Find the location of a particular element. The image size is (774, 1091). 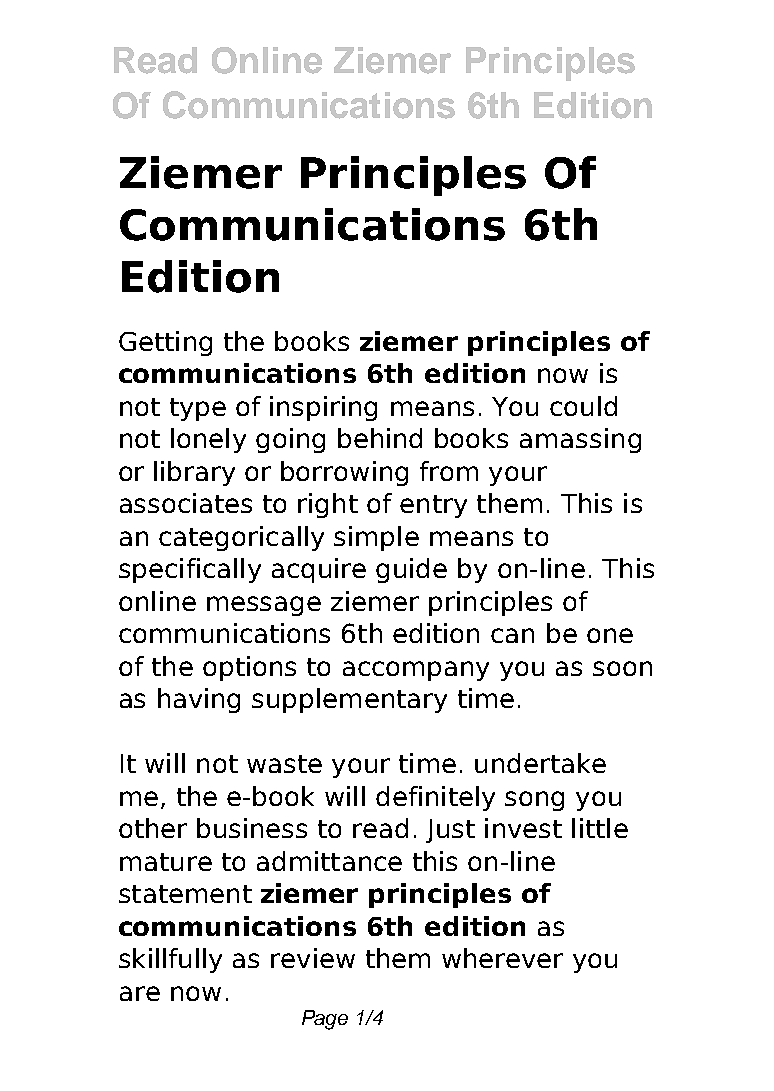

specifically is located at coordinates (190, 570).
